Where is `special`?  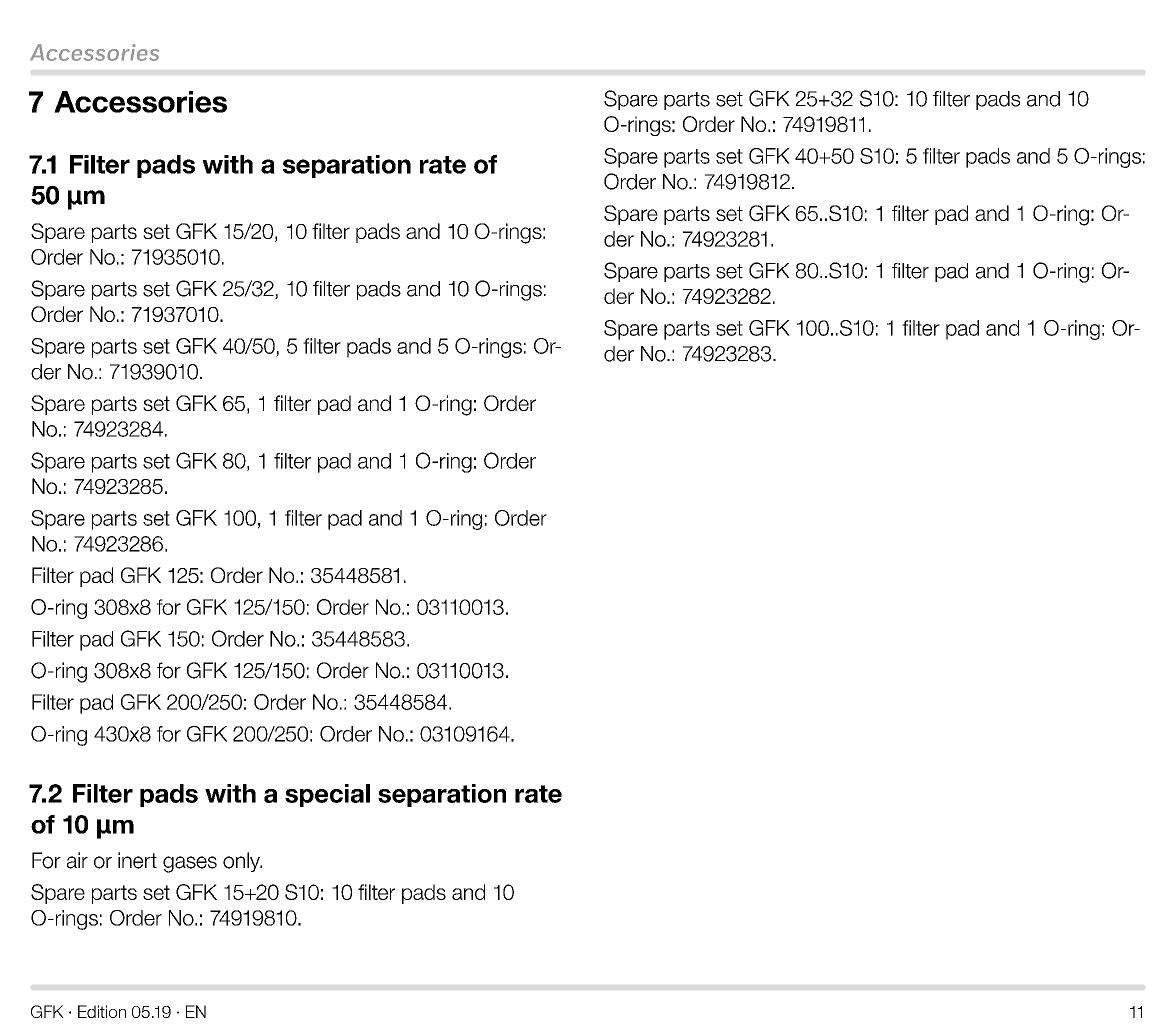 special is located at coordinates (327, 795).
